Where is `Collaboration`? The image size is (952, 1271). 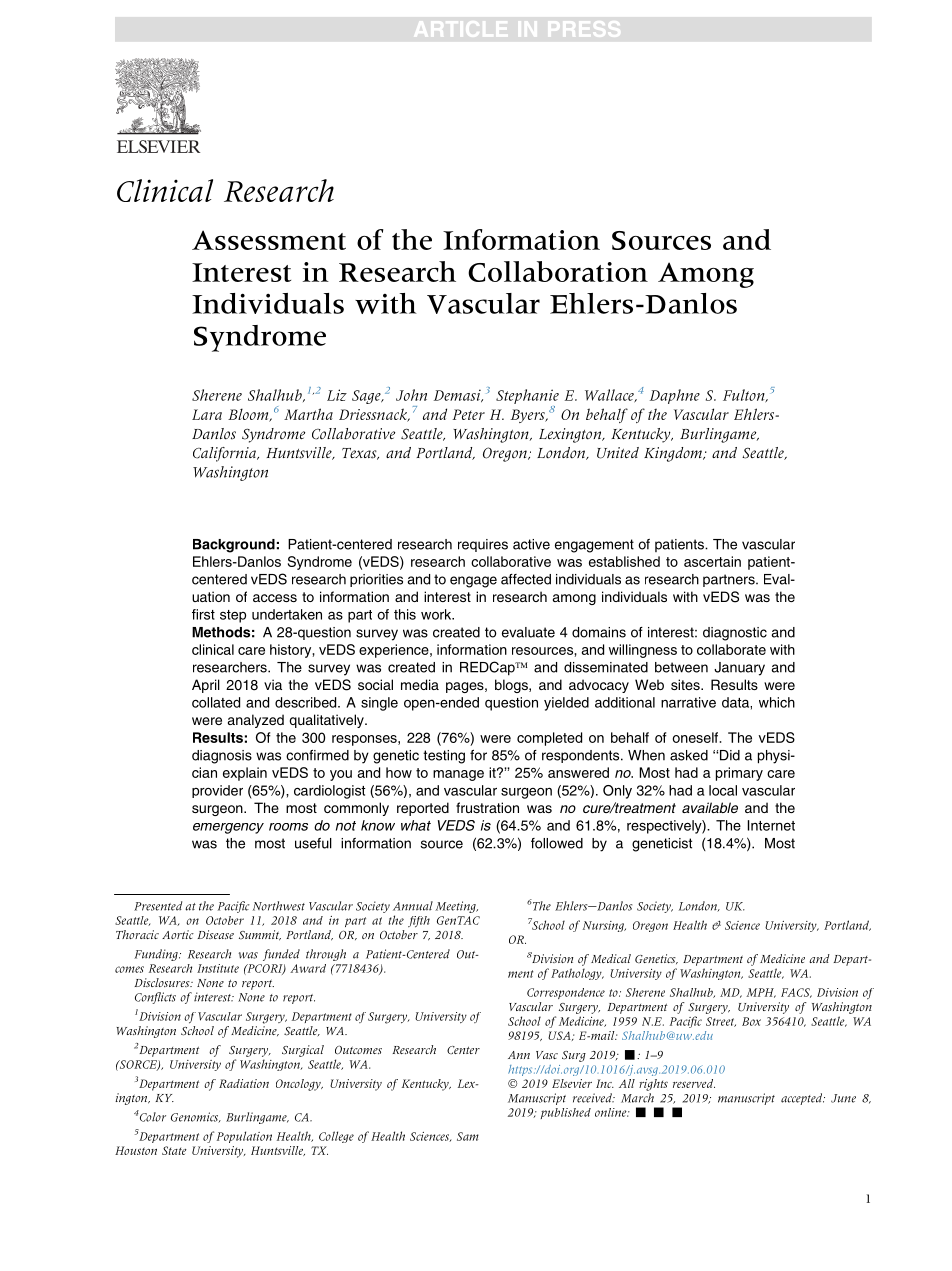
Collaboration is located at coordinates (558, 271).
